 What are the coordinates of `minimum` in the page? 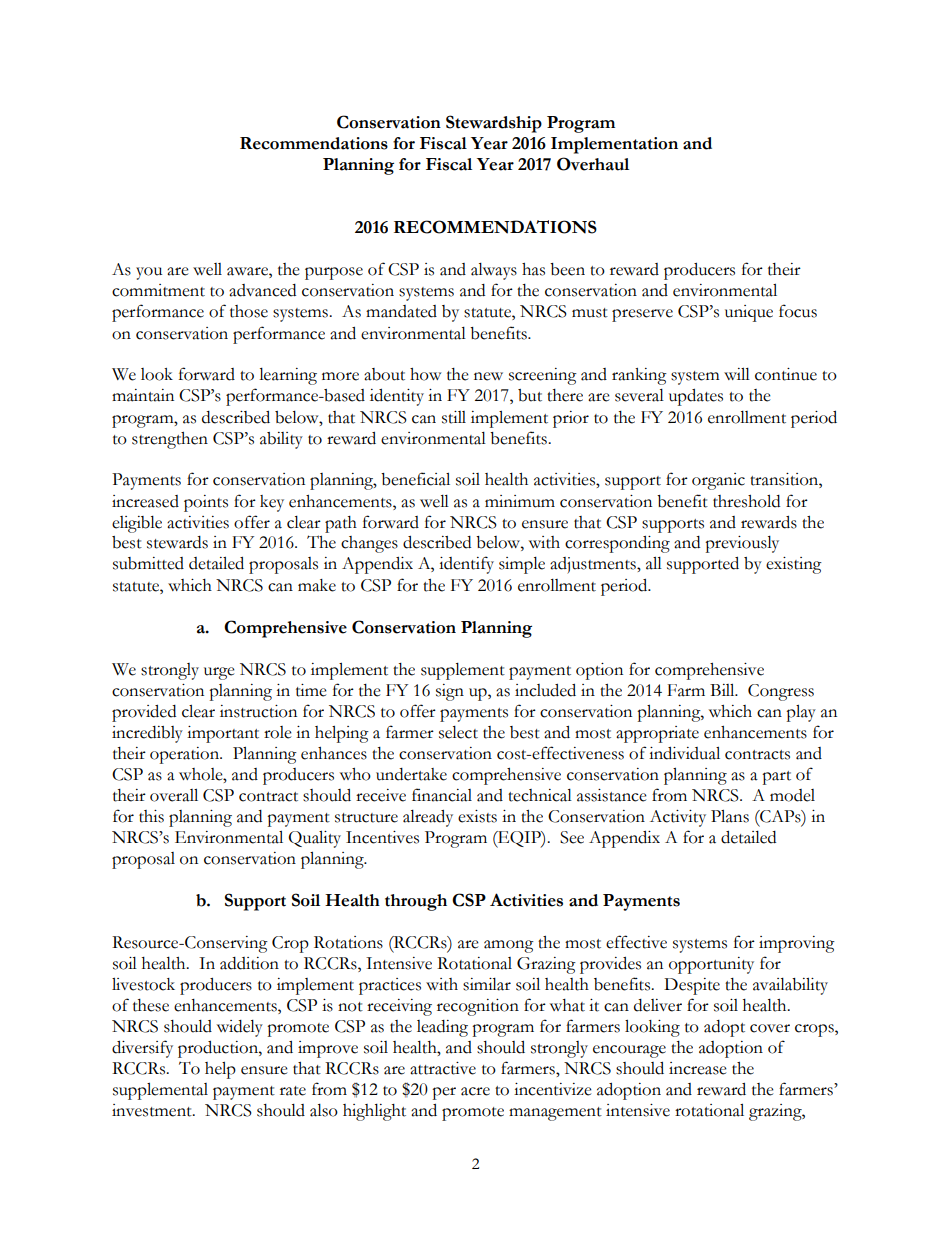 It's located at (520, 501).
